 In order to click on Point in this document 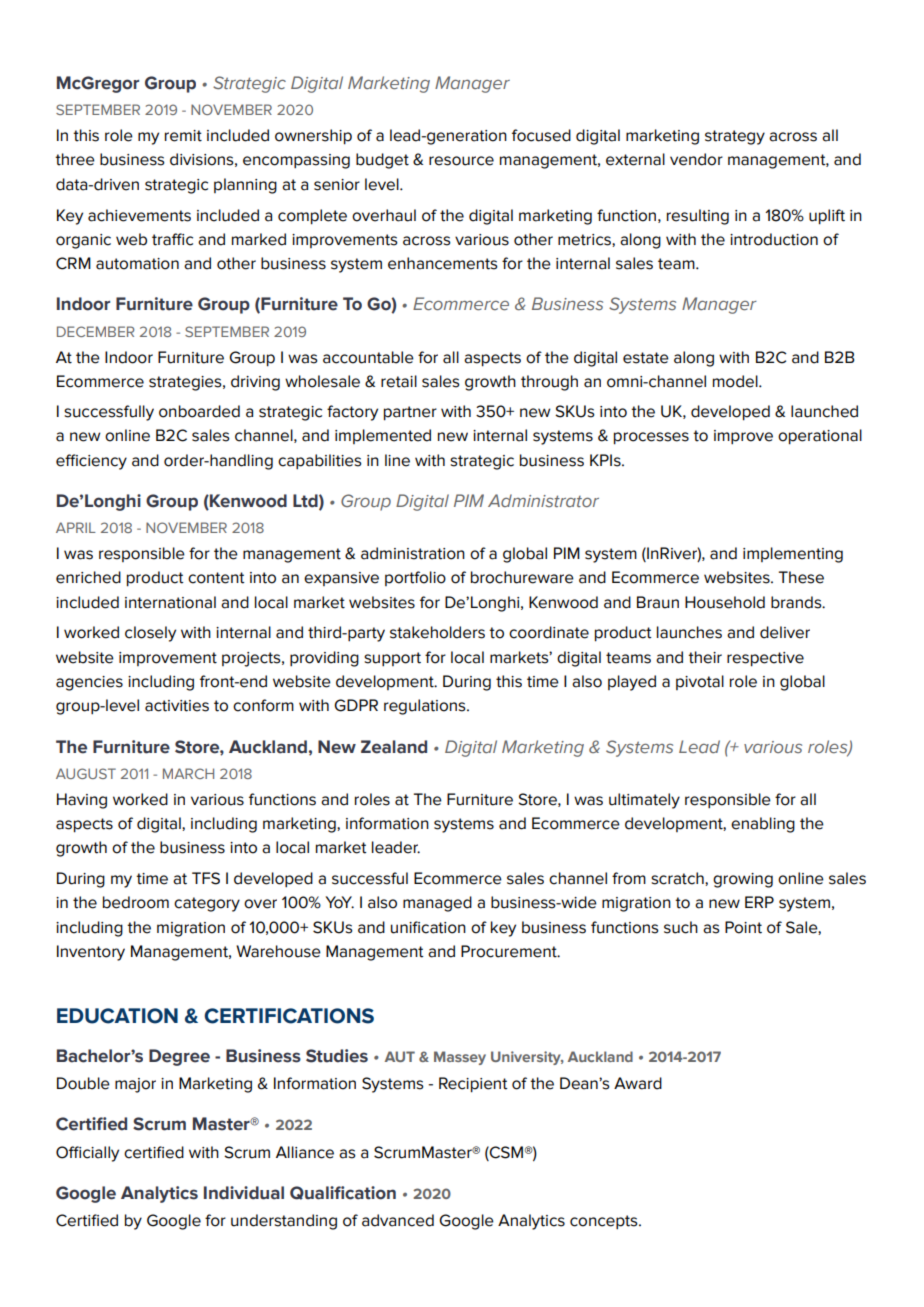, I will do `click(743, 927)`.
